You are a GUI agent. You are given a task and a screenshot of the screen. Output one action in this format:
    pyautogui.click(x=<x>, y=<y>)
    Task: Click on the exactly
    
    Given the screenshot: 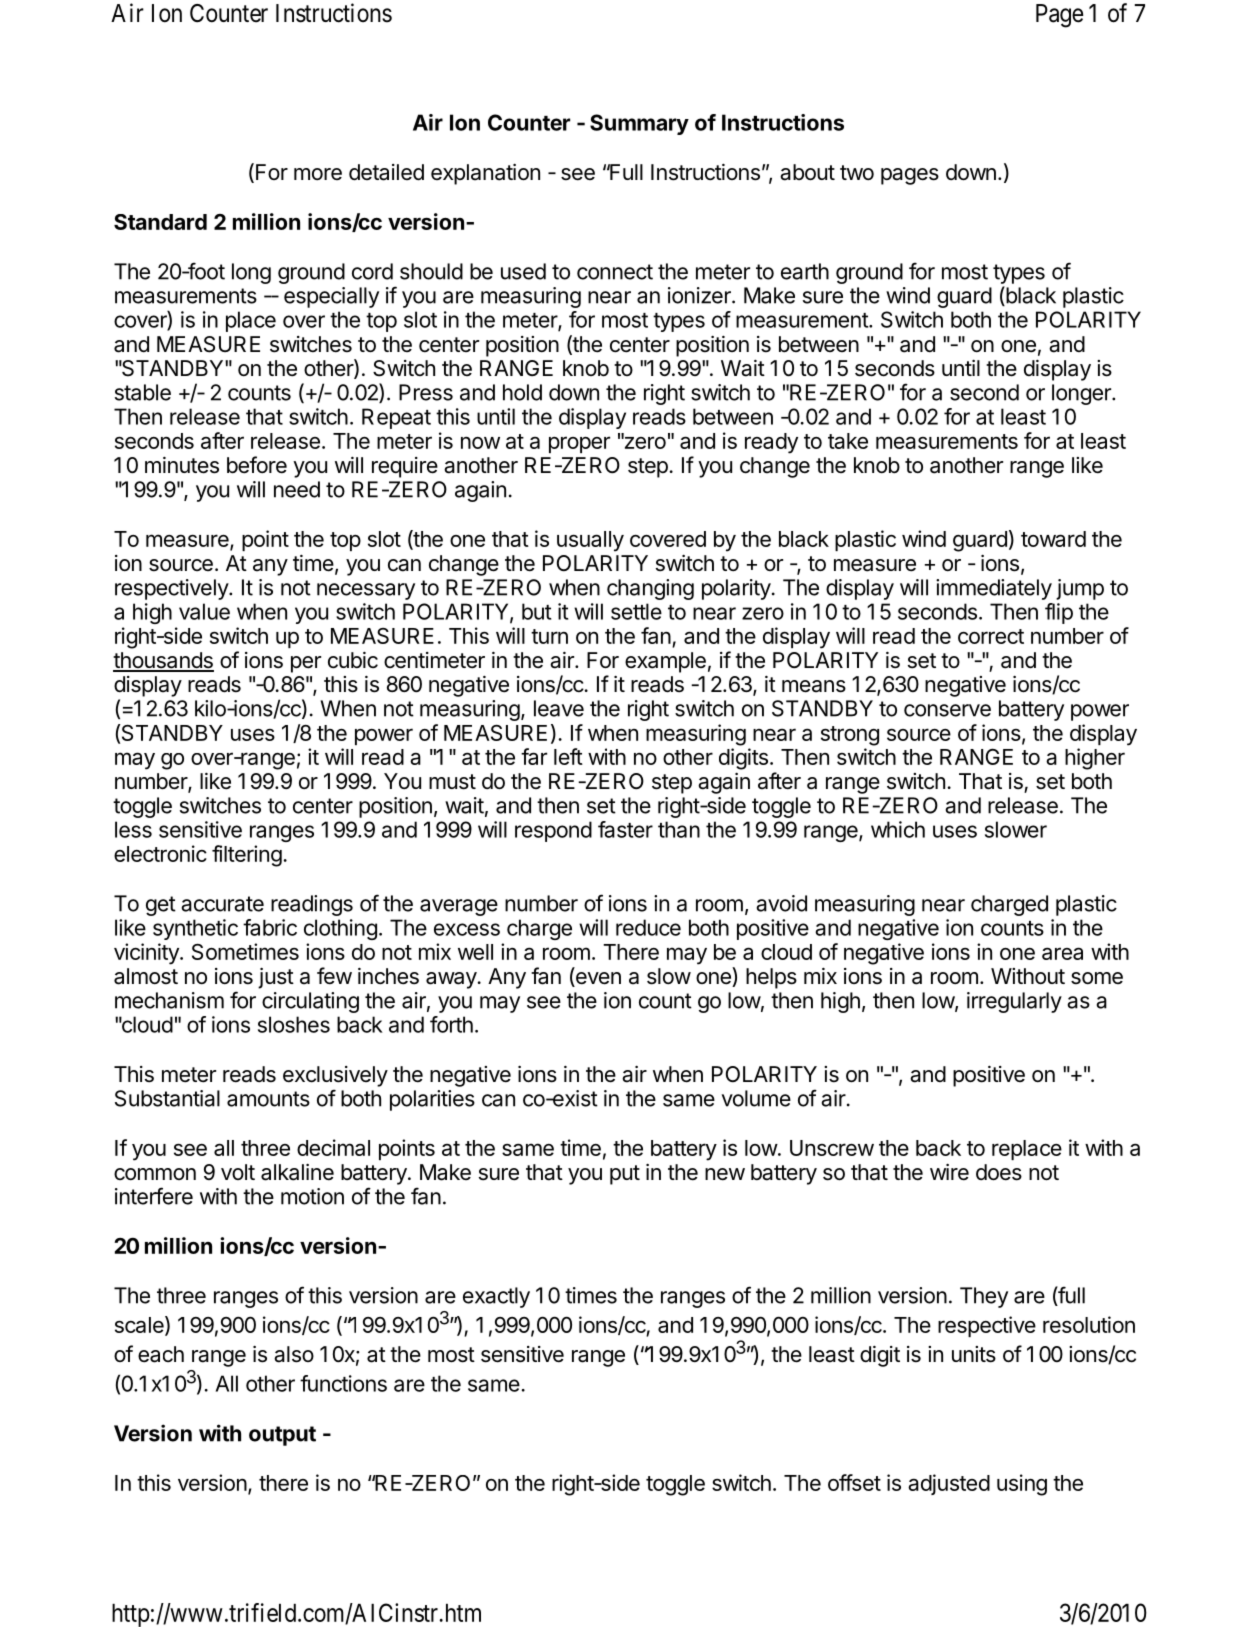 What is the action you would take?
    pyautogui.click(x=496, y=1297)
